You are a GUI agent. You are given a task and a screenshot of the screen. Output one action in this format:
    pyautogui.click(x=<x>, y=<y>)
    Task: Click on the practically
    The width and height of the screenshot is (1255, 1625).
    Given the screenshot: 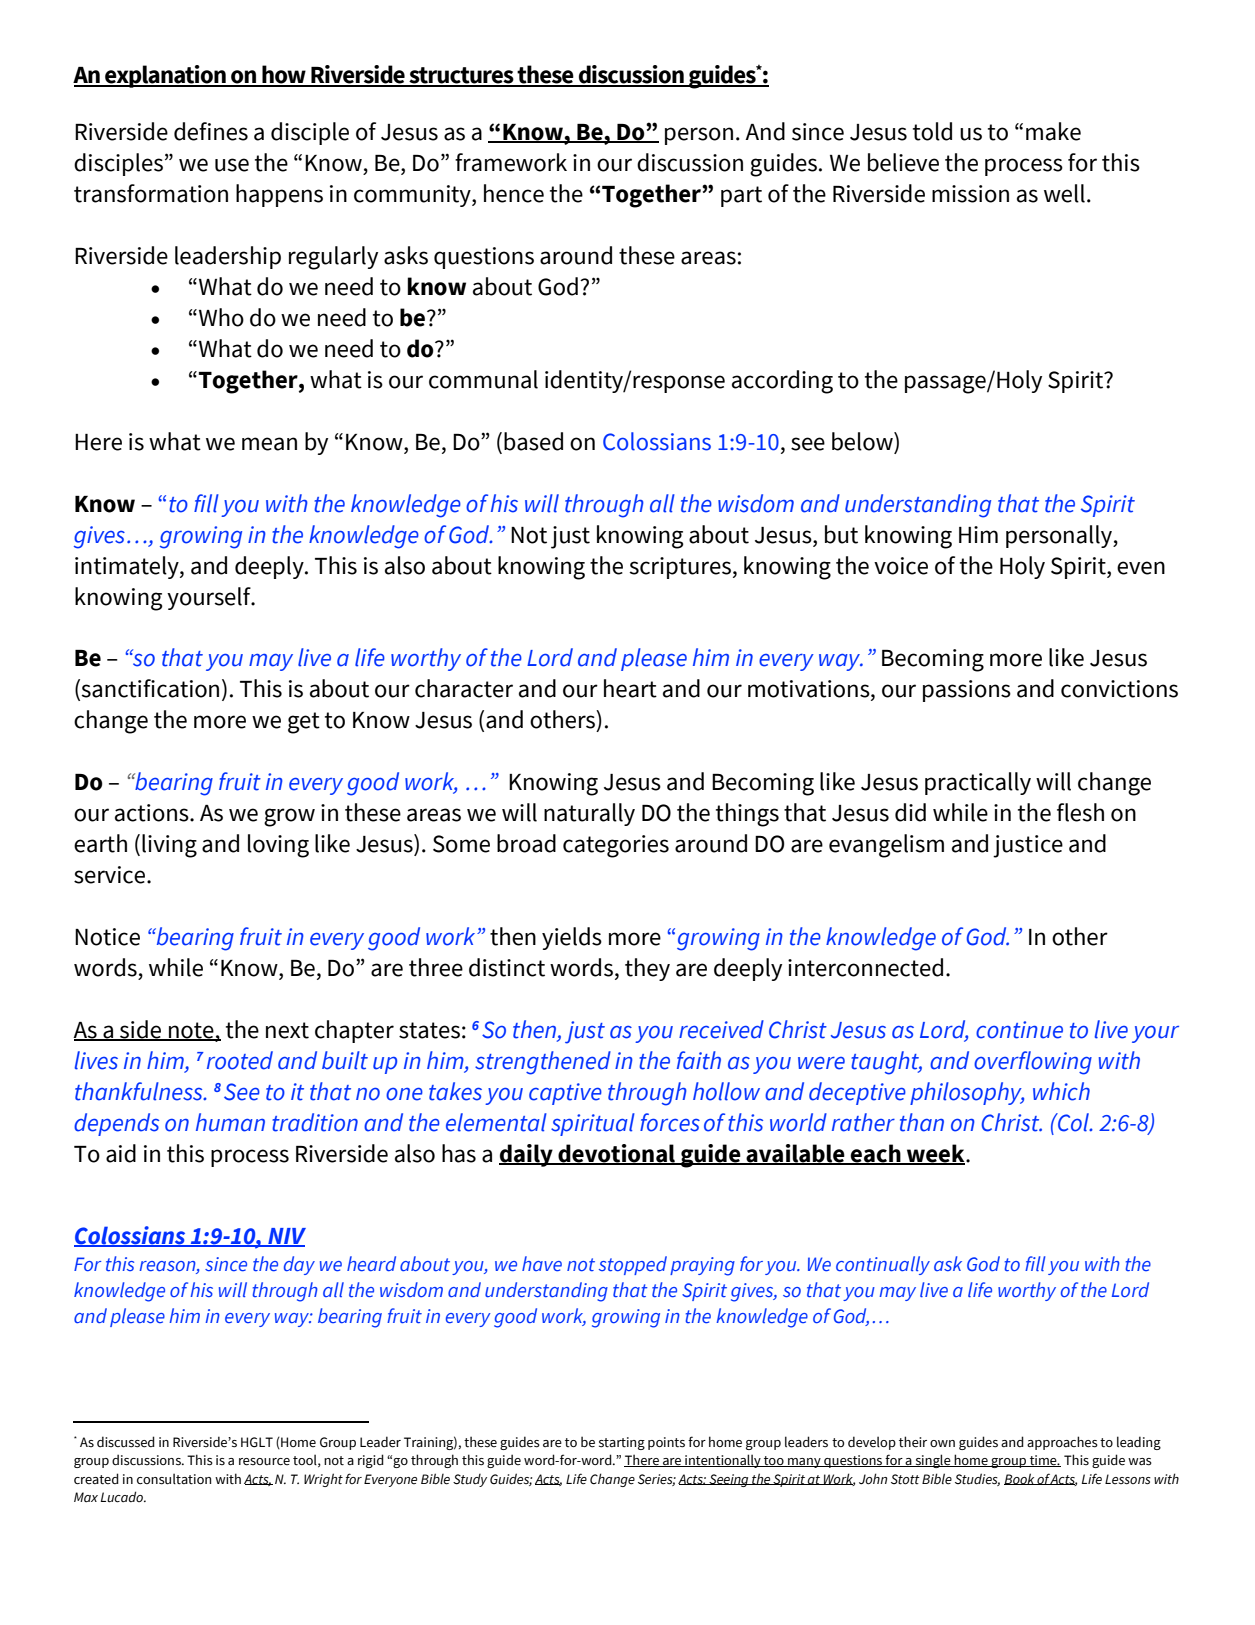 What is the action you would take?
    pyautogui.click(x=978, y=783)
